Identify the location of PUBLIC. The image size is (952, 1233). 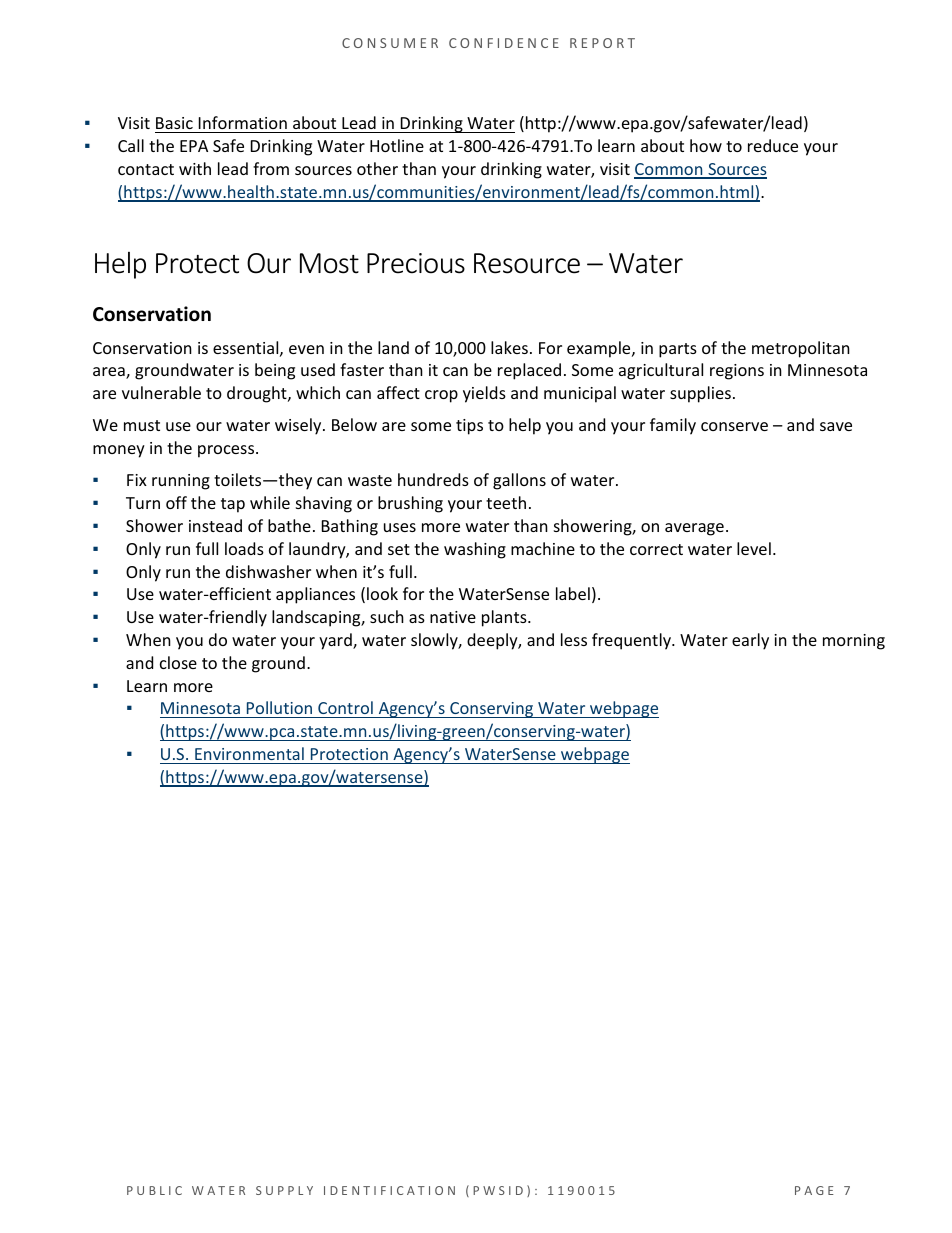
(154, 1190).
